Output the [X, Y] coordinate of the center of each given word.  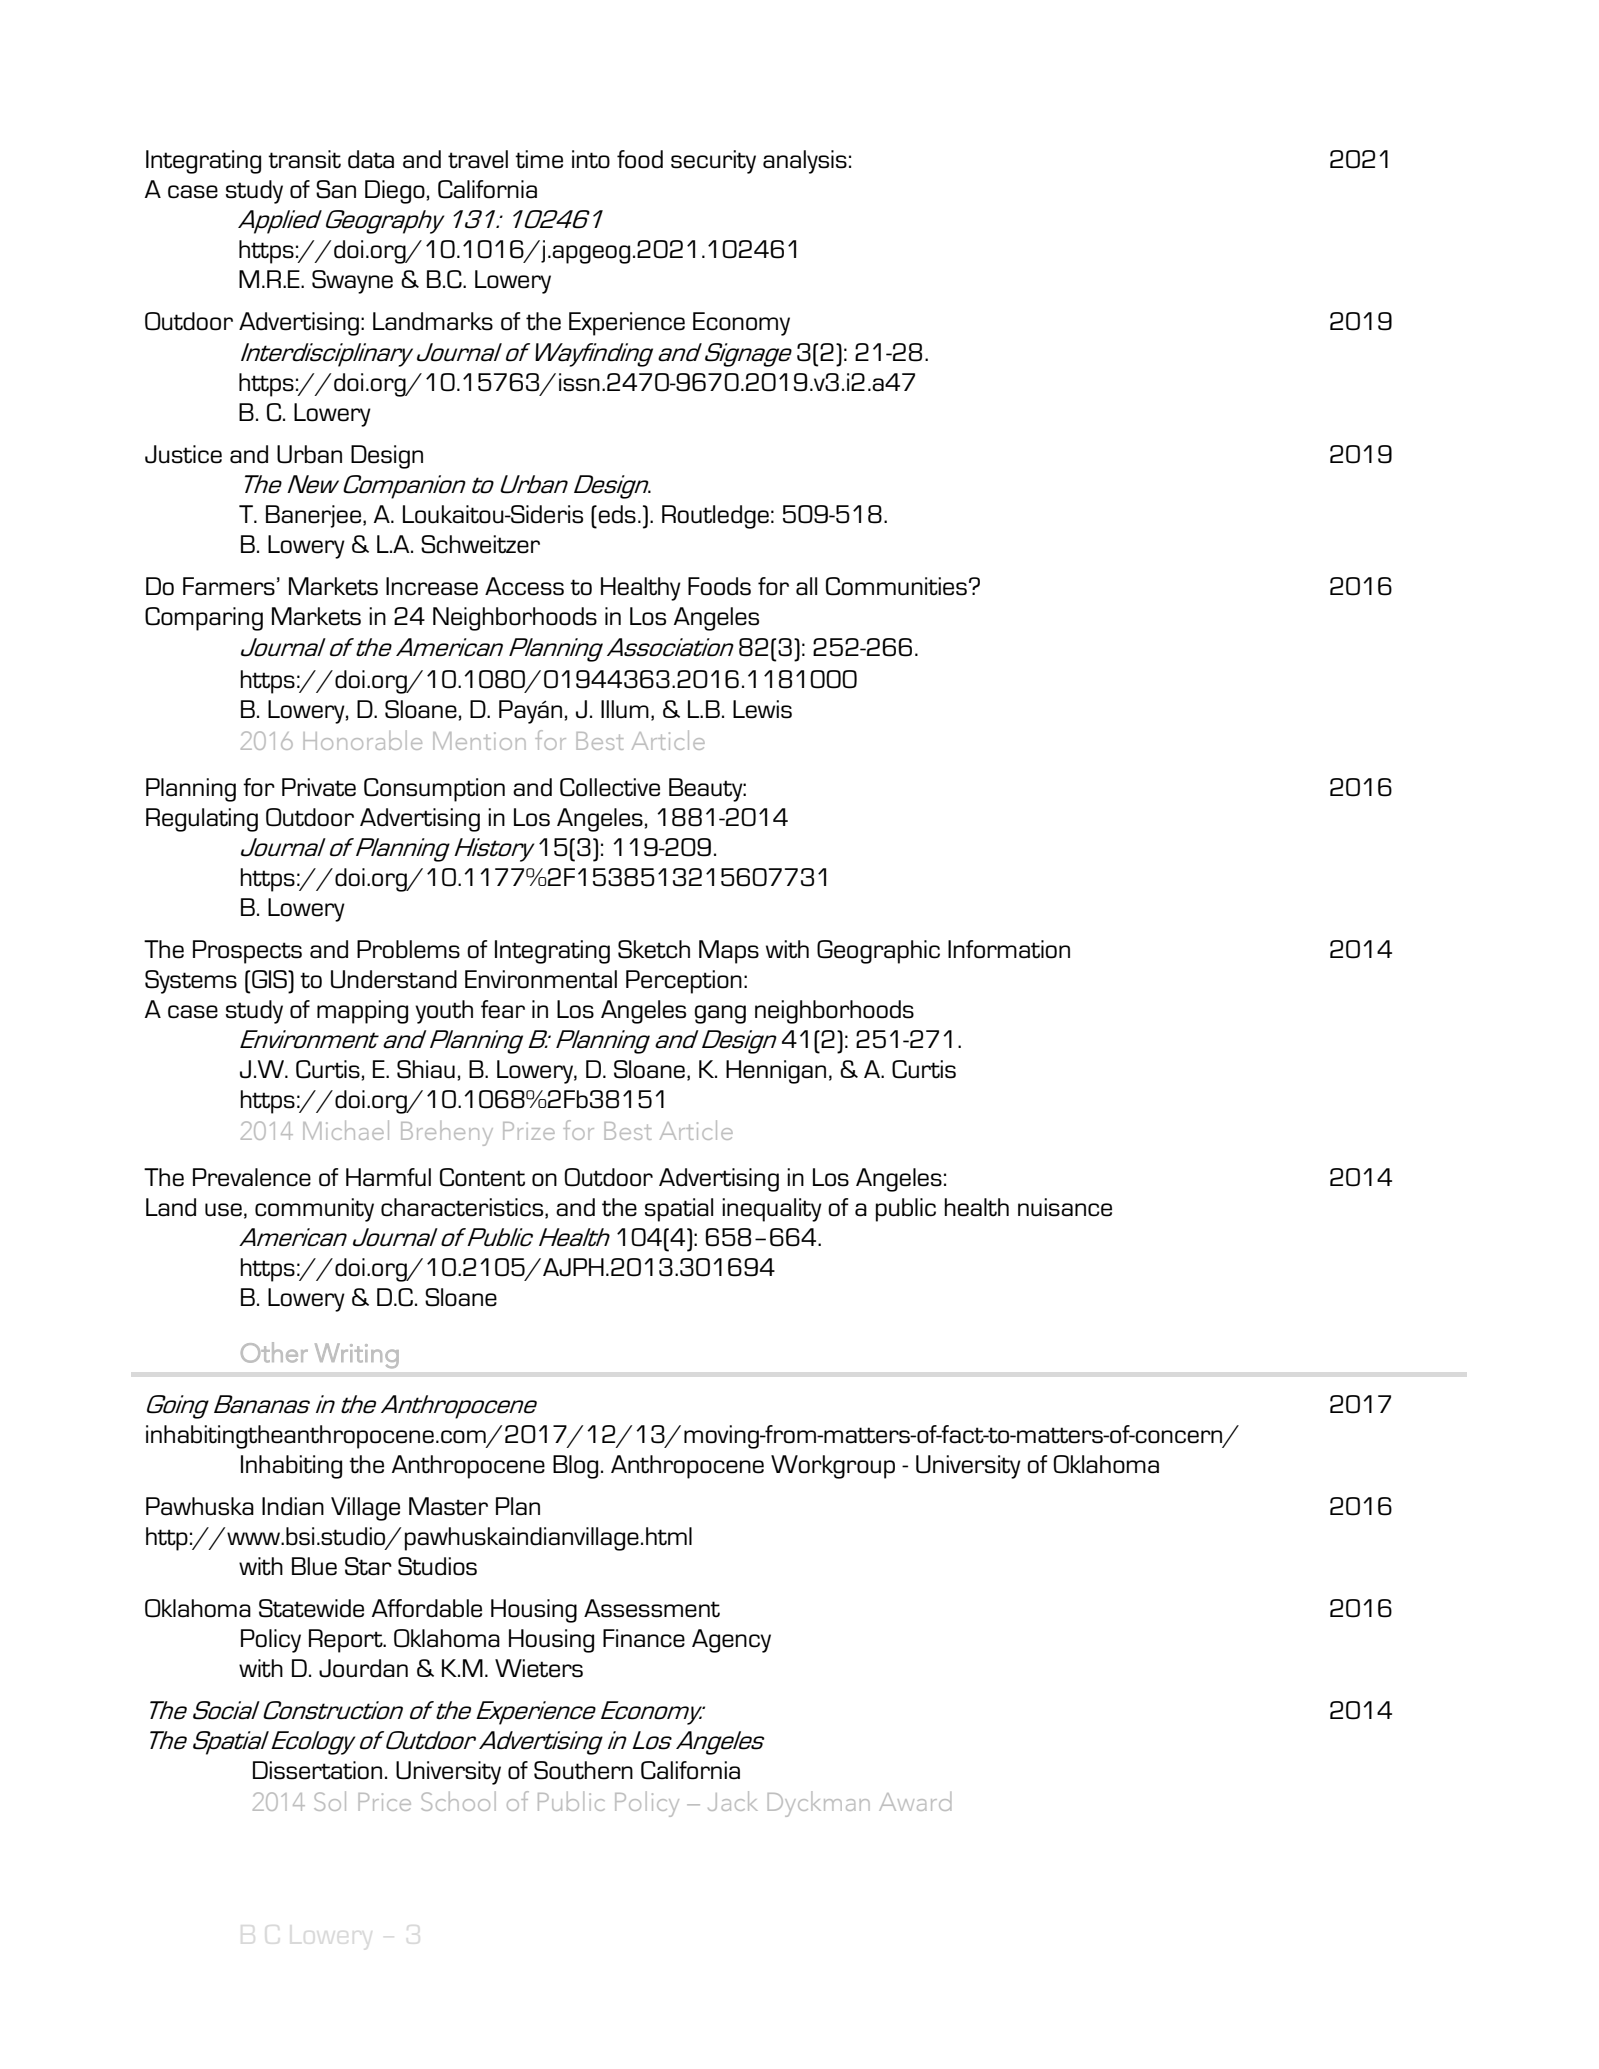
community [314, 1210]
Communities [896, 586]
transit [304, 159]
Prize [529, 1131]
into [591, 159]
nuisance [1065, 1207]
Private [319, 787]
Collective [610, 787]
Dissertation [317, 1770]
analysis [805, 162]
